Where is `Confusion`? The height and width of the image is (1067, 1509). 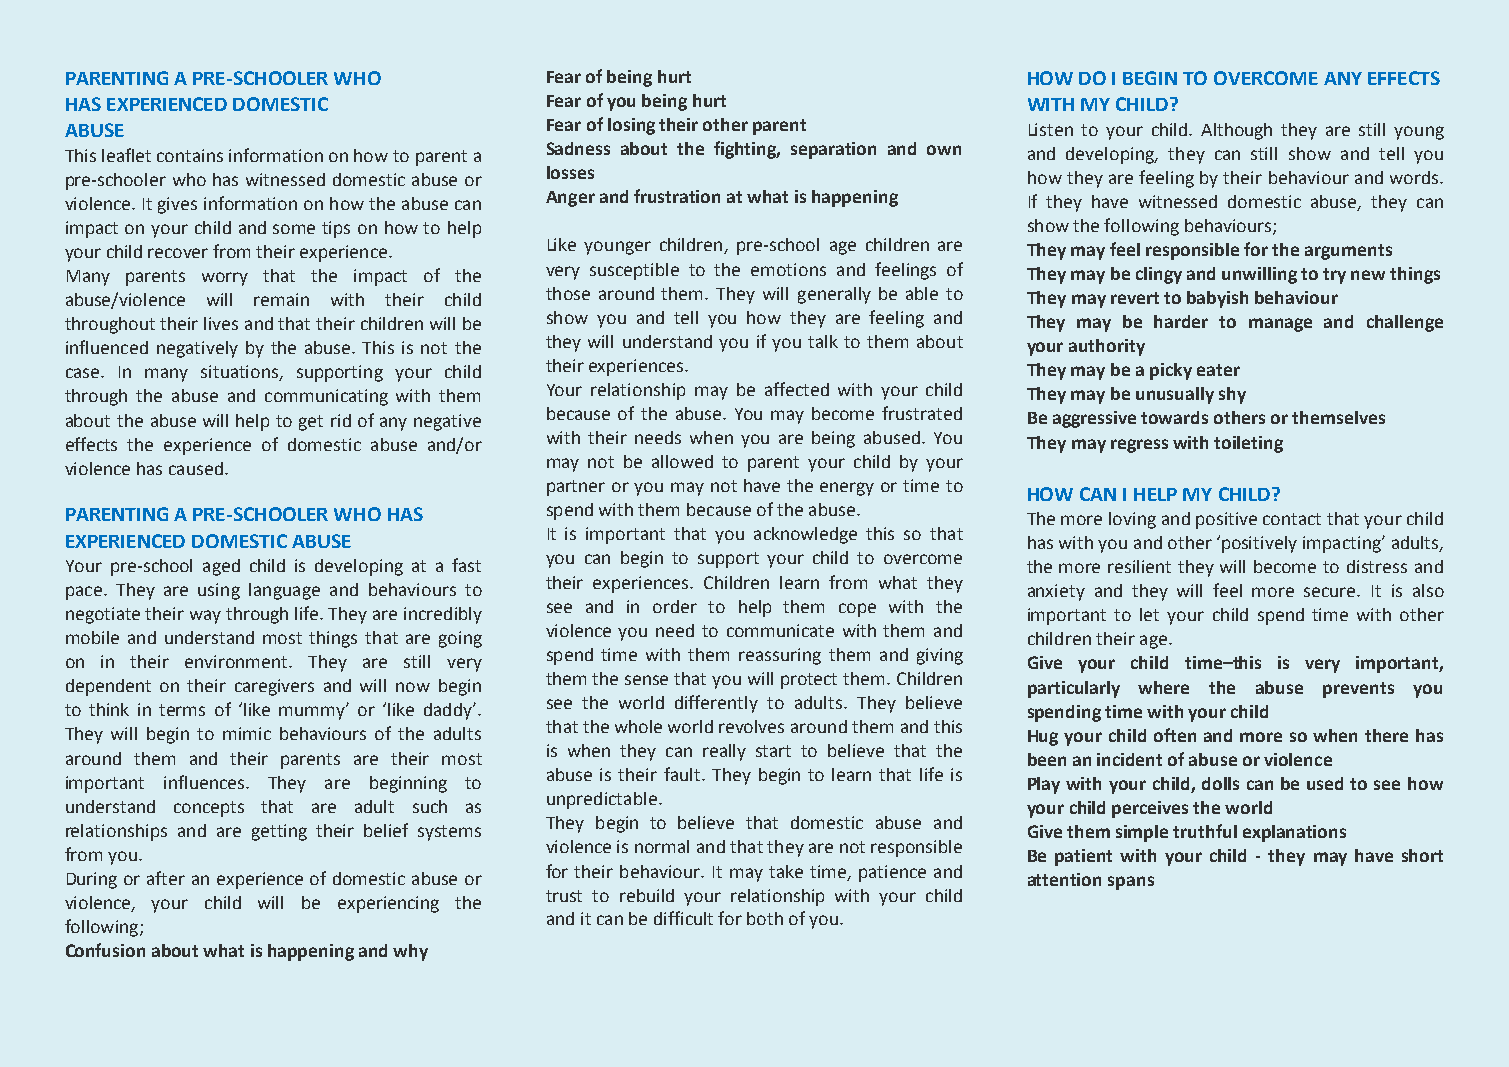
Confusion is located at coordinates (105, 950).
